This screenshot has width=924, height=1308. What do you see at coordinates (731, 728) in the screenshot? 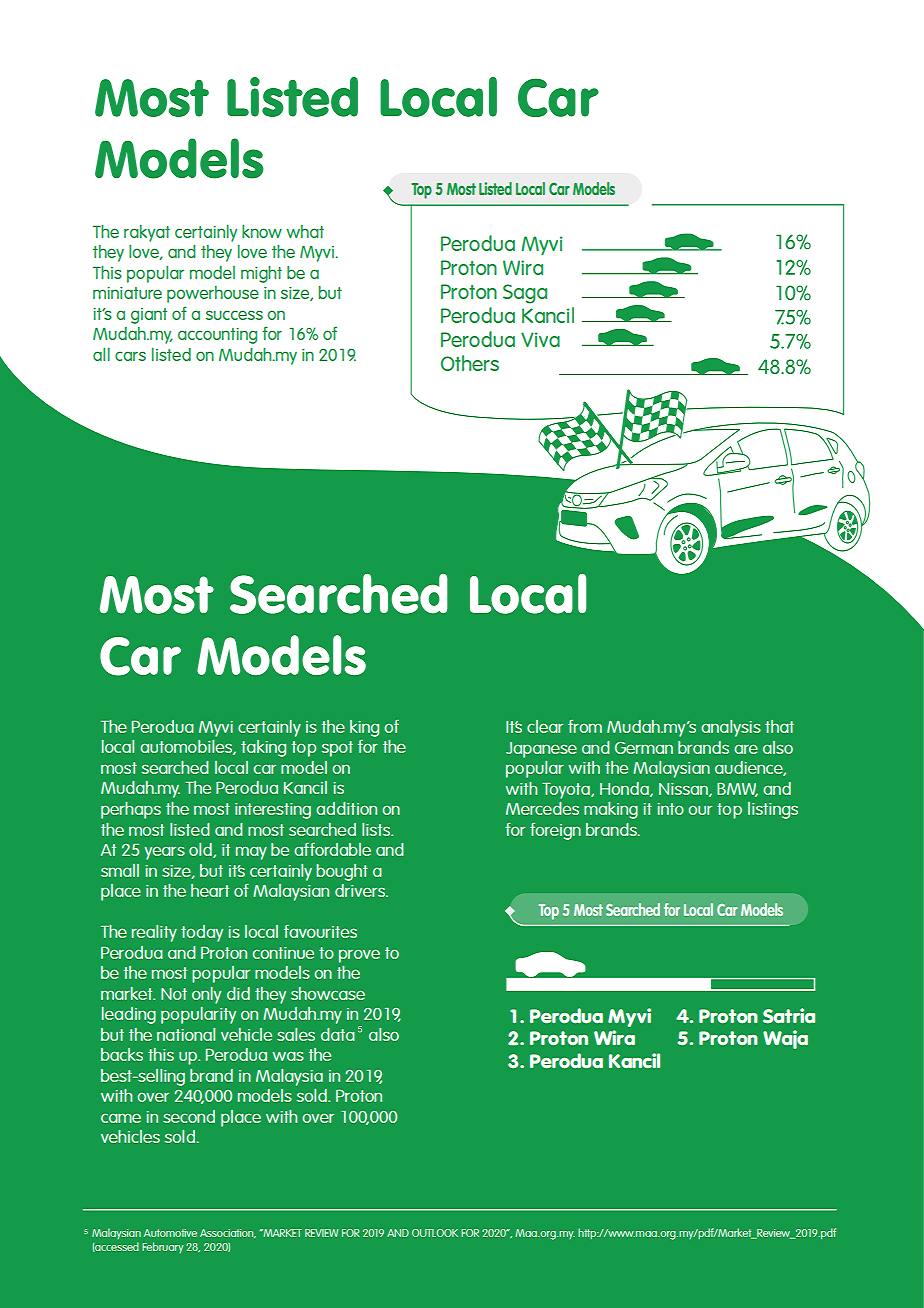
I see `analysis` at bounding box center [731, 728].
